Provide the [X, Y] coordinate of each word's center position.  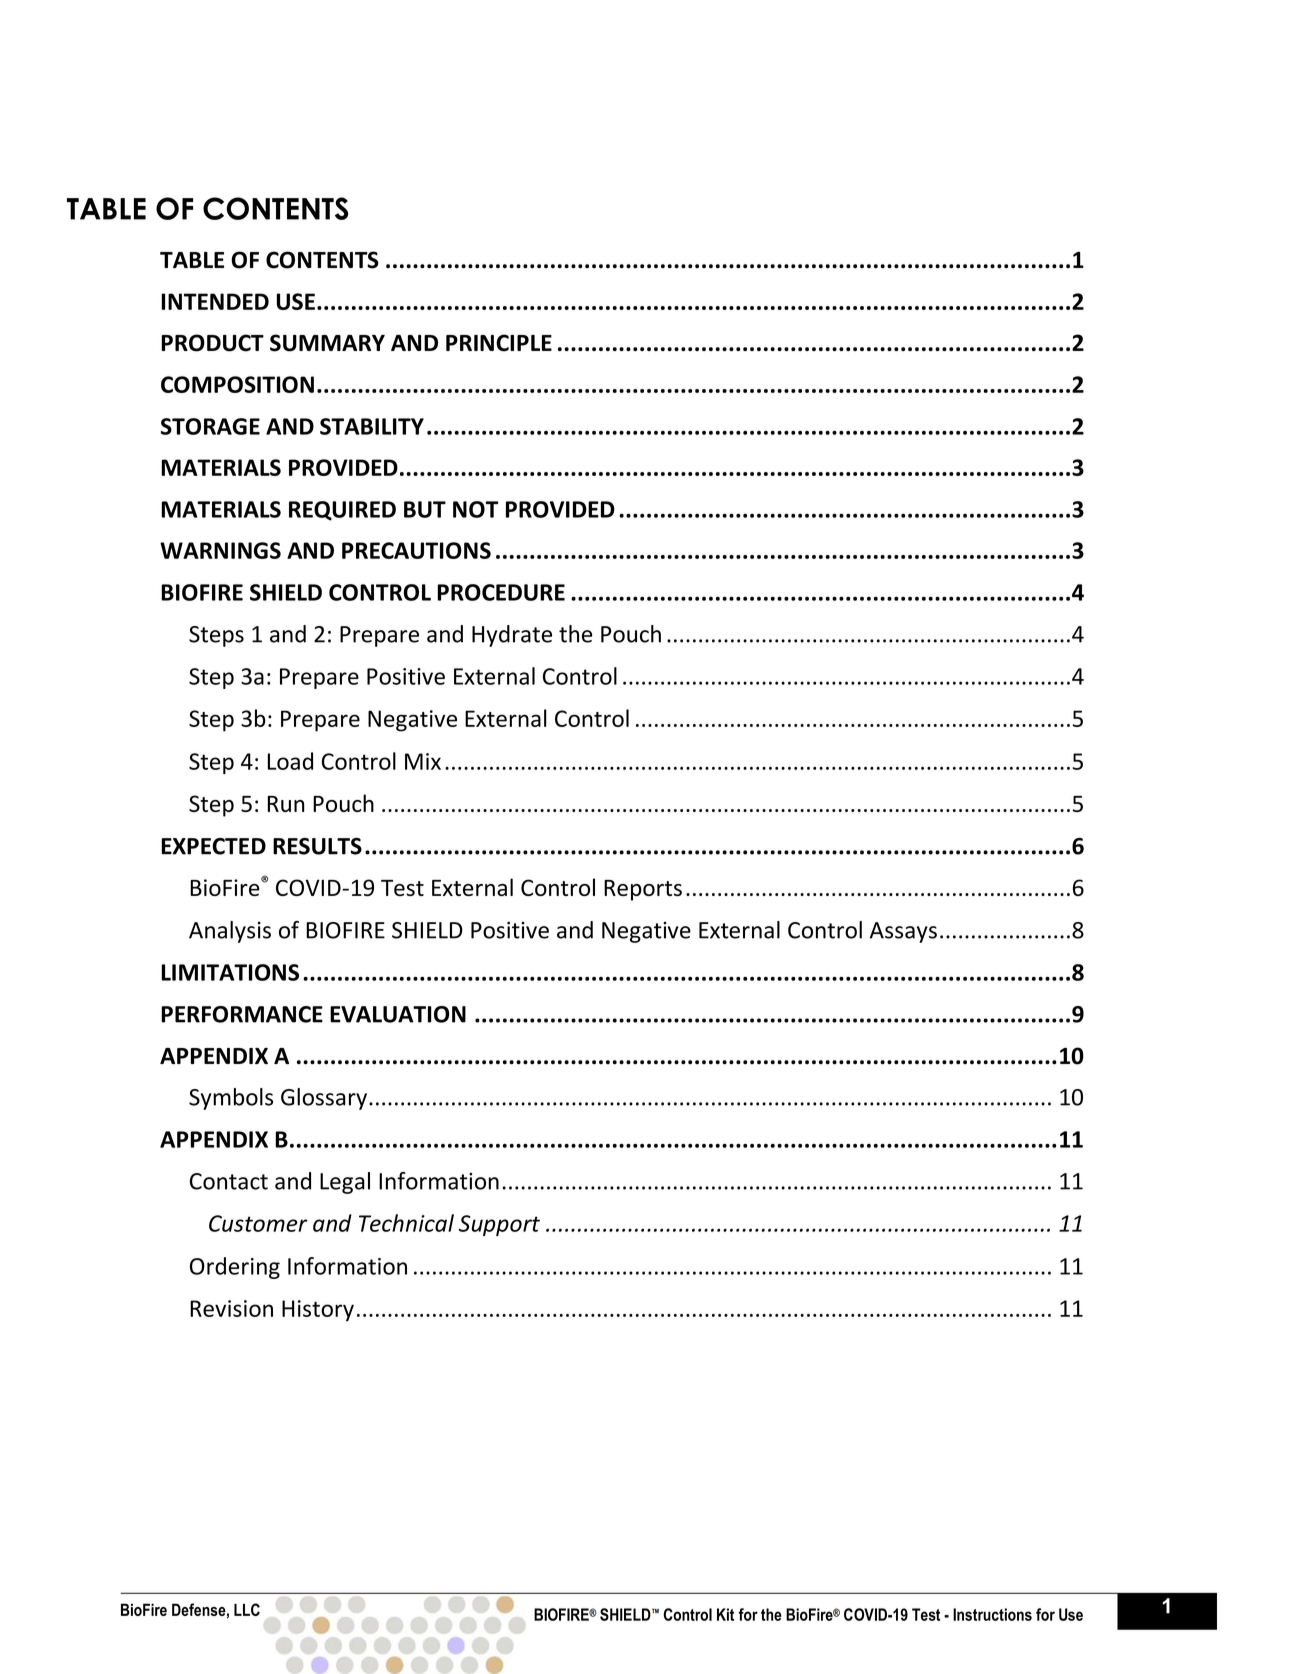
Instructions [992, 1614]
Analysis [230, 932]
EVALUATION [398, 1014]
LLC [247, 1609]
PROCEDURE [501, 592]
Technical [406, 1223]
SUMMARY [327, 343]
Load [290, 761]
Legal [345, 1183]
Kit [725, 1614]
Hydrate [512, 636]
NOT [475, 509]
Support [499, 1225]
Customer [258, 1223]
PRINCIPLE [499, 343]
